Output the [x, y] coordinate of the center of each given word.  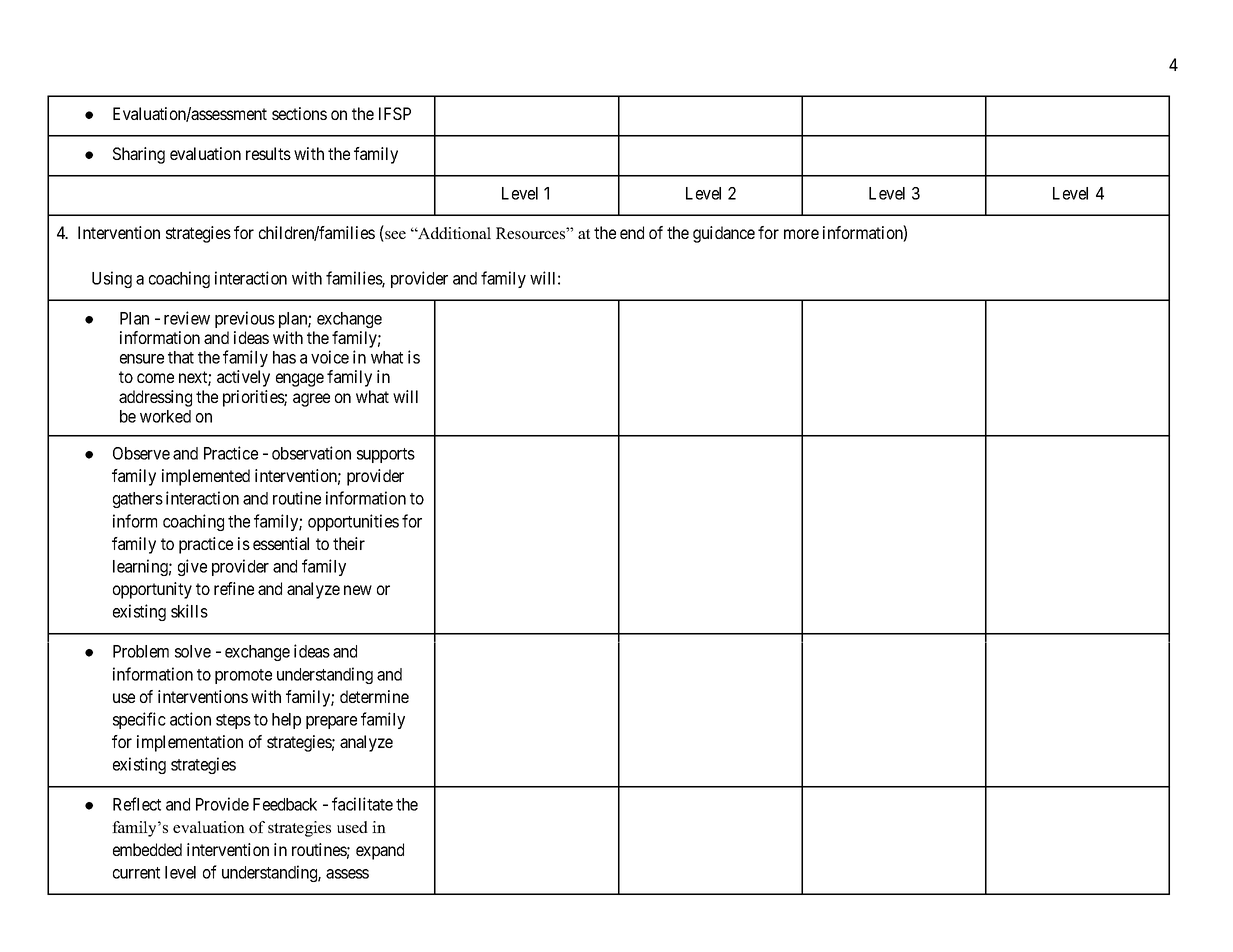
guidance [724, 234]
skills [189, 611]
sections [299, 113]
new [358, 590]
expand [380, 851]
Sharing [139, 155]
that [181, 357]
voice [330, 357]
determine [374, 696]
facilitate [362, 804]
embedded [147, 849]
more [801, 234]
